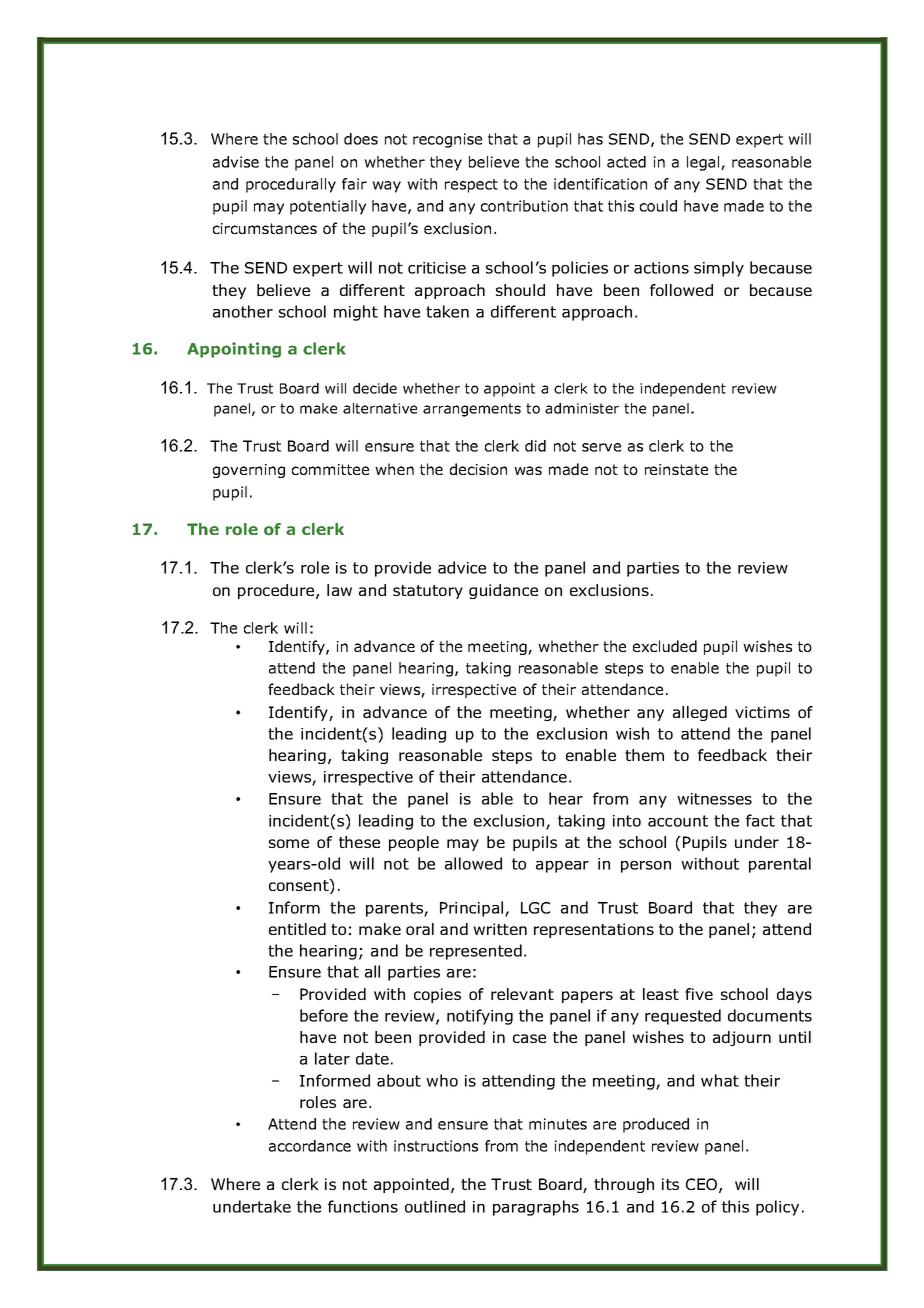 The height and width of the image is (1308, 924). Describe the element at coordinates (524, 206) in the image. I see `contribution` at that location.
